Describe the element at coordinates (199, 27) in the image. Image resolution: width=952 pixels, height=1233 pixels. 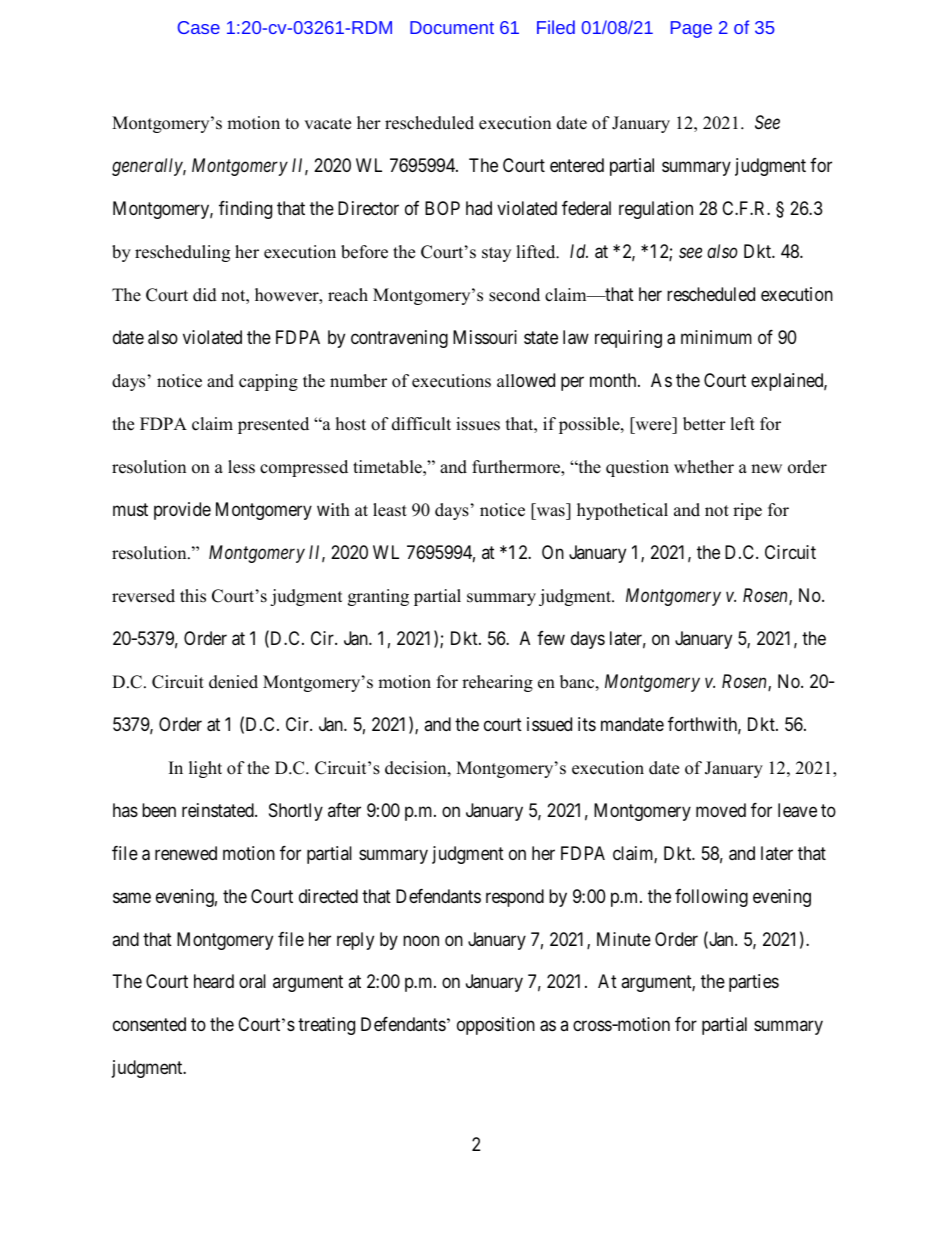
I see `Case` at that location.
